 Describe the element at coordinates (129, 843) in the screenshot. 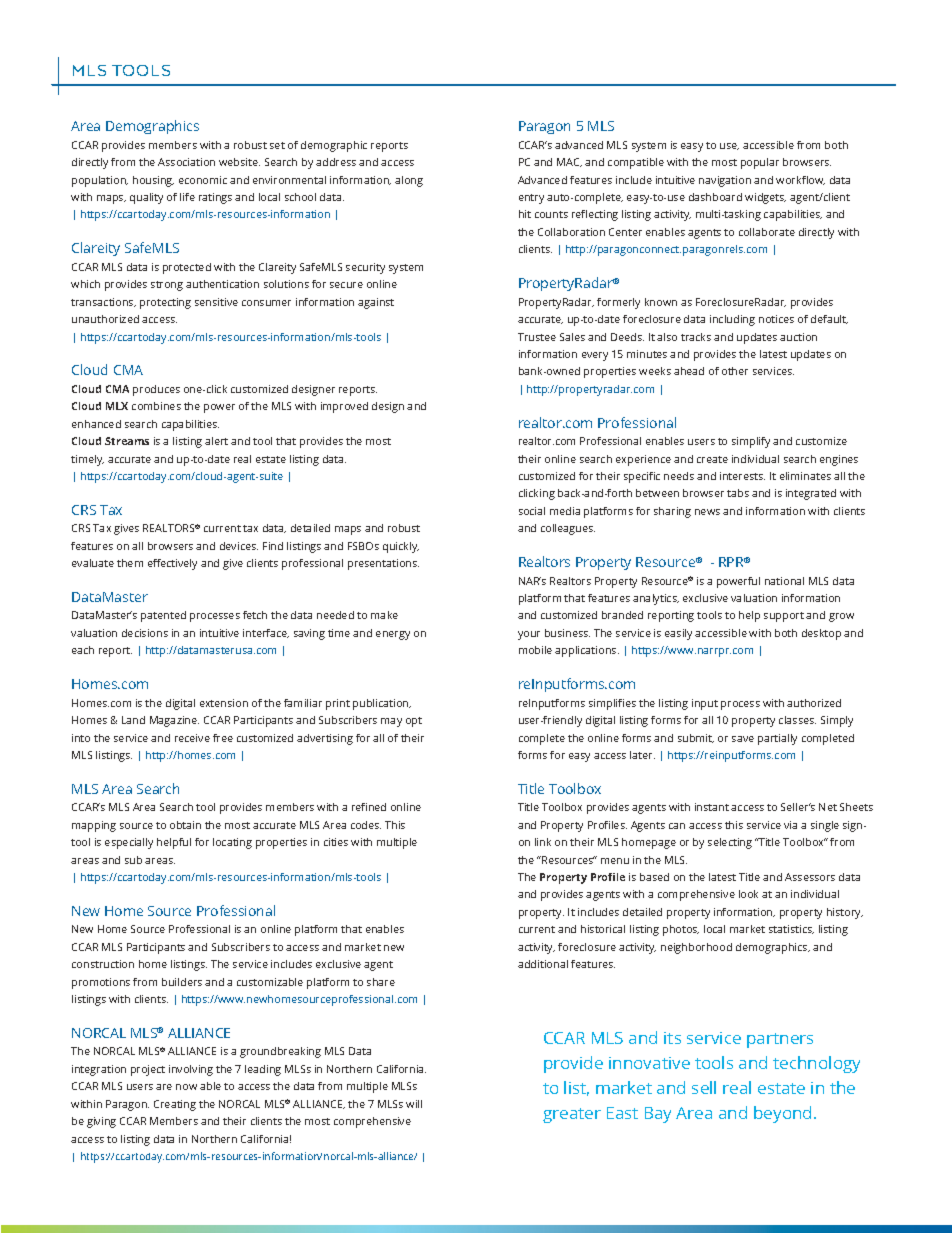

I see `especially` at that location.
